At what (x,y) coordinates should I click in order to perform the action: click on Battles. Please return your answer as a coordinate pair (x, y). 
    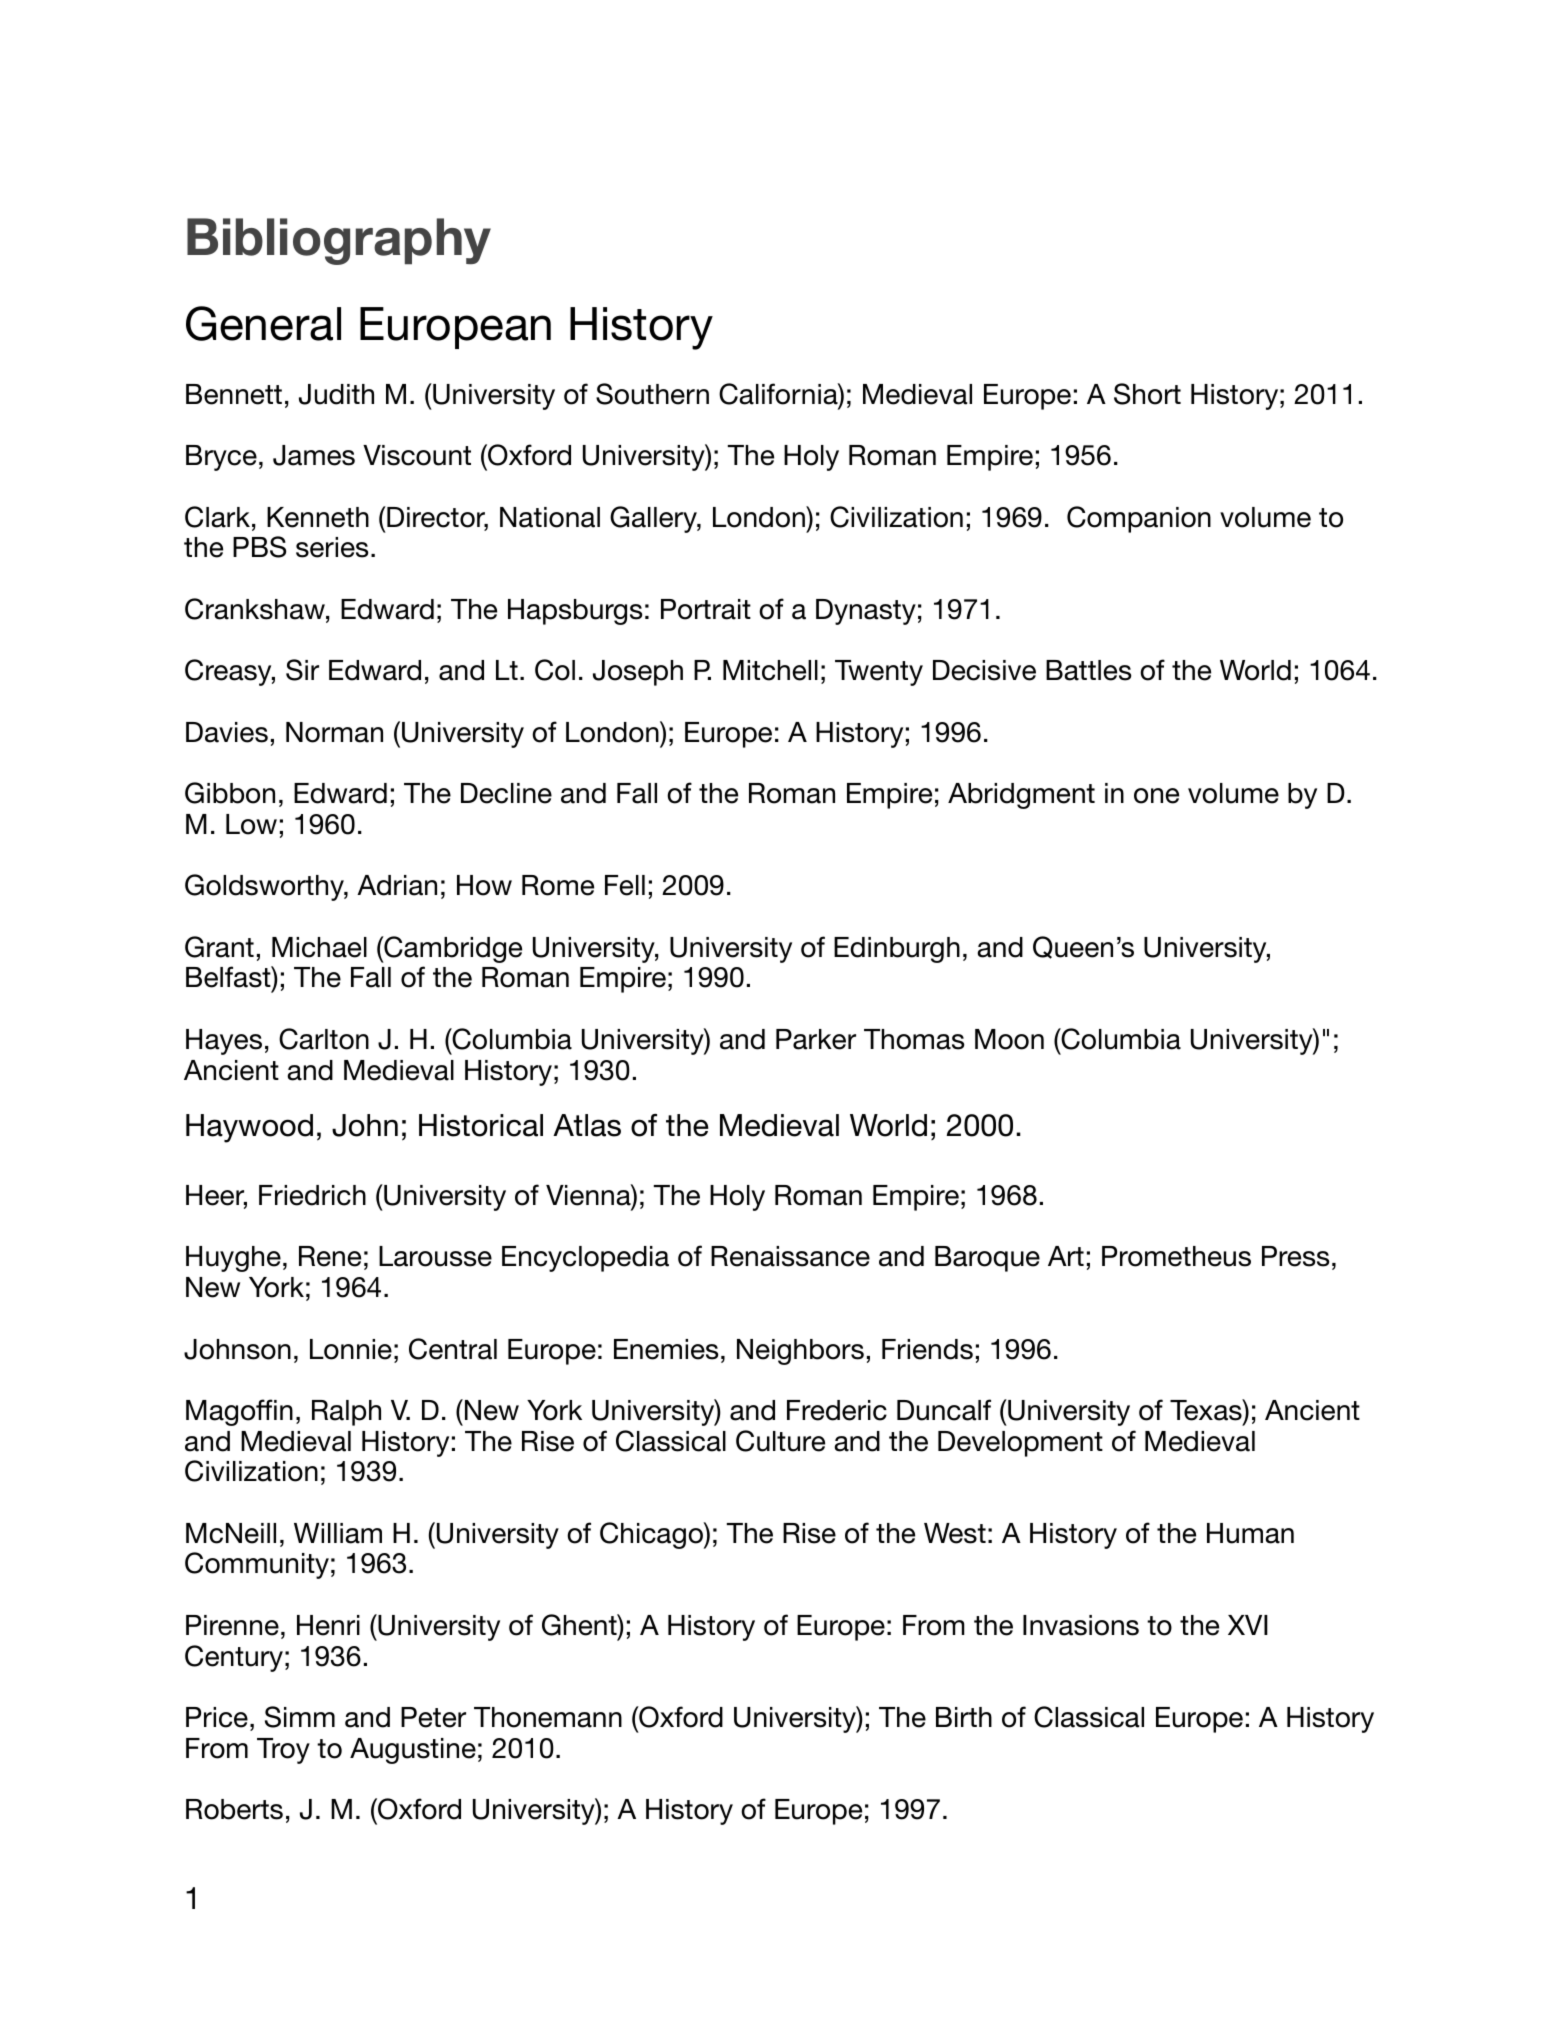
    Looking at the image, I should click on (1088, 670).
